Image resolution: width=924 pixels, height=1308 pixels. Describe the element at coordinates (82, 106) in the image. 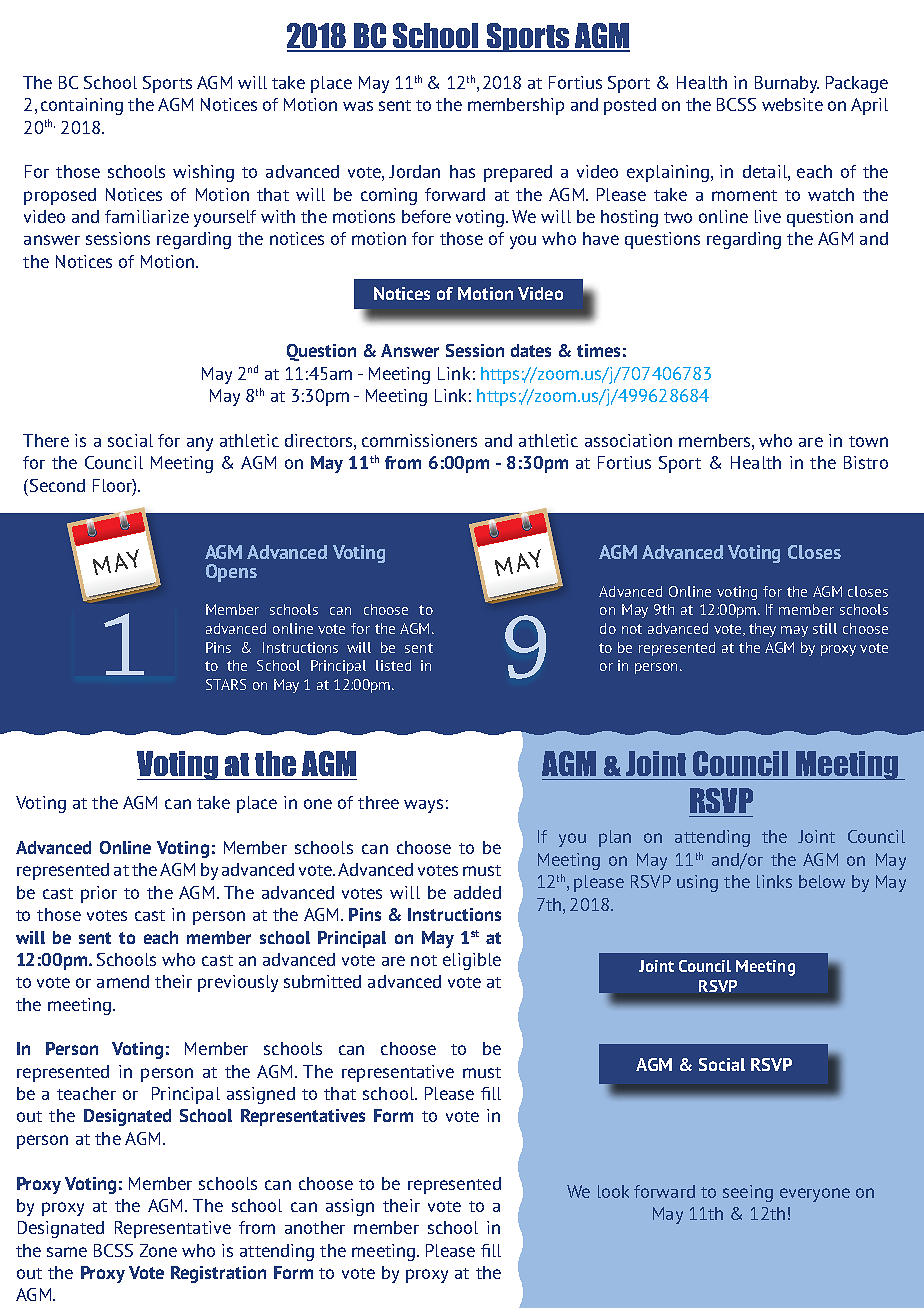

I see `containing` at that location.
